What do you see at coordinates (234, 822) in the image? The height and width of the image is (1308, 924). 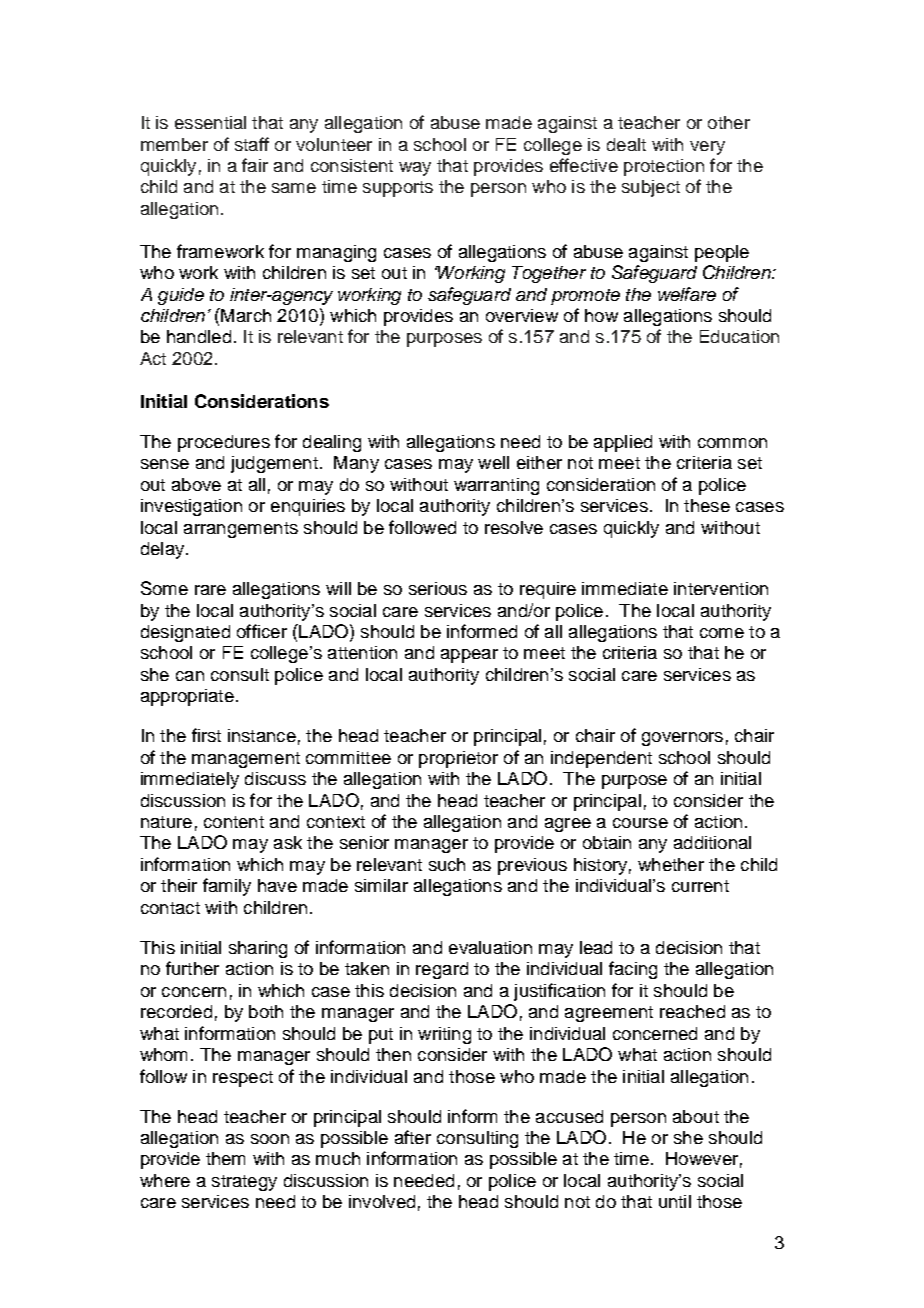 I see `content` at bounding box center [234, 822].
